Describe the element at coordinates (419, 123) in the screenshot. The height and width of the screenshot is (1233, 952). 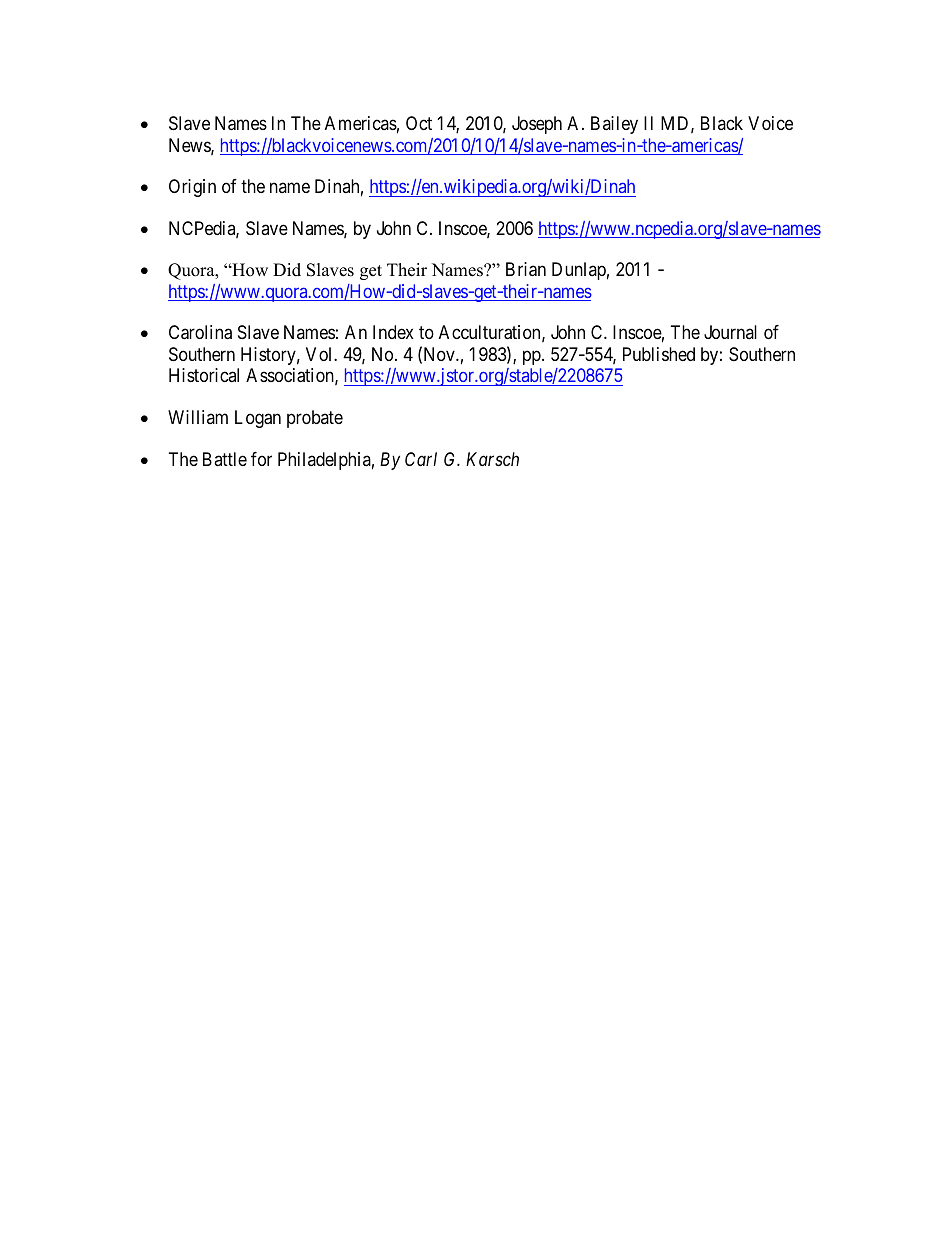
I see `Oct` at that location.
